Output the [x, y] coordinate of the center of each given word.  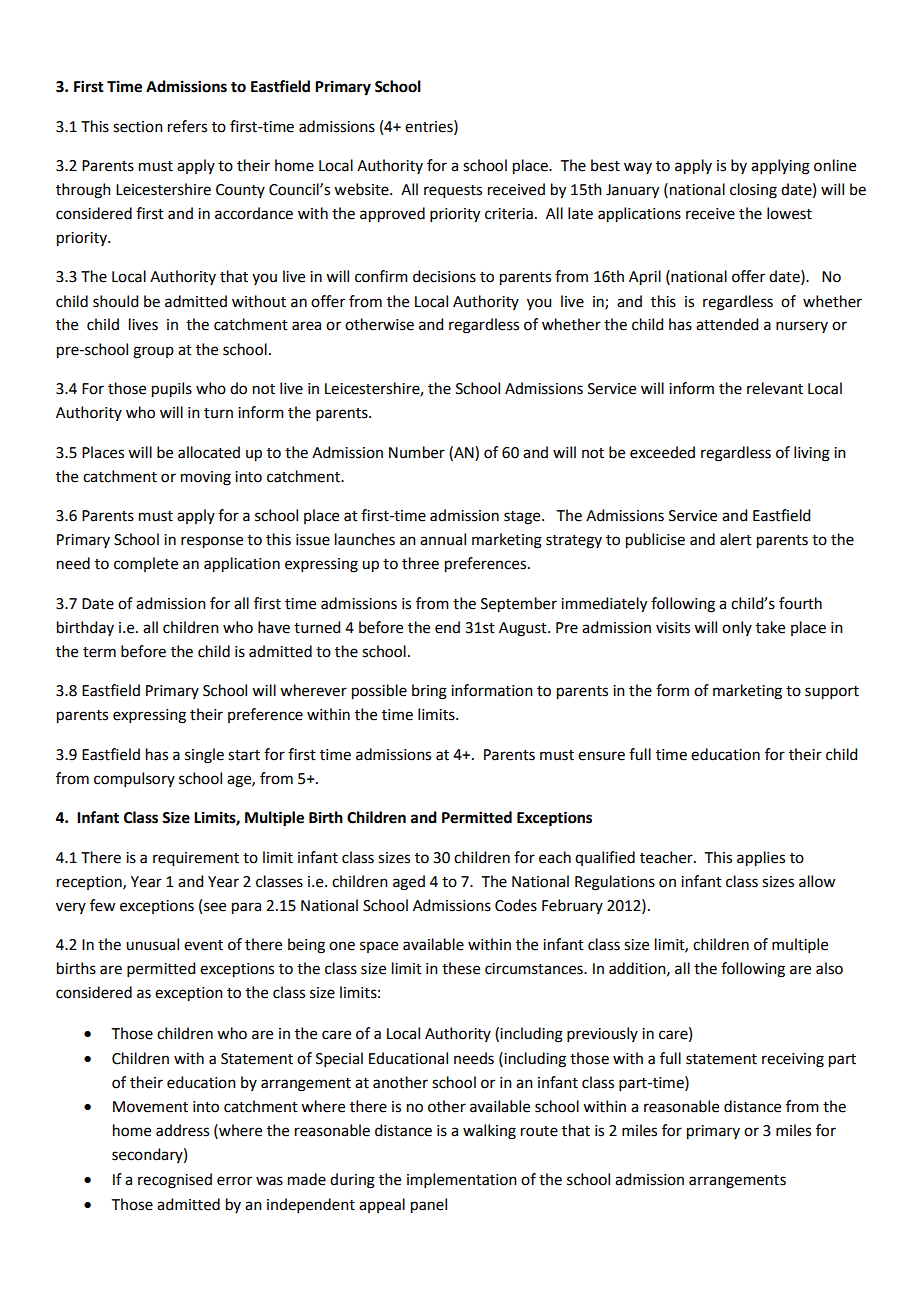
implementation [462, 1180]
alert [736, 539]
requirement [196, 859]
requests [453, 192]
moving [206, 478]
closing [753, 191]
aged [409, 883]
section [138, 127]
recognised [175, 1181]
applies [761, 859]
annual [443, 539]
